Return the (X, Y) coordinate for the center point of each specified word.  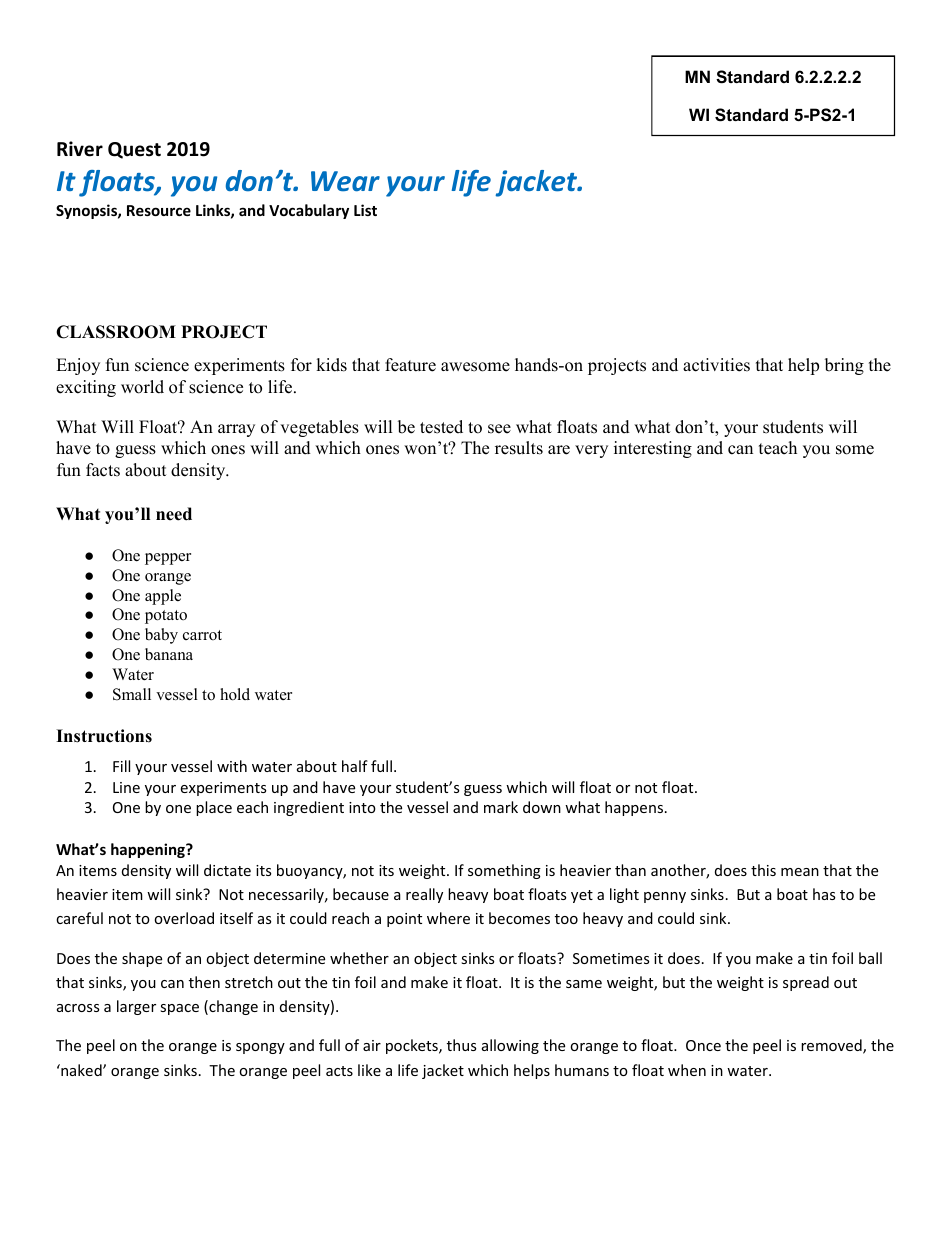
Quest (134, 150)
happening (149, 850)
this (763, 870)
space (179, 1009)
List (365, 210)
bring (844, 366)
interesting (653, 449)
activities (716, 365)
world (142, 387)
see (499, 429)
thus (461, 1045)
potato (166, 617)
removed (832, 1046)
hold (235, 694)
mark (501, 807)
